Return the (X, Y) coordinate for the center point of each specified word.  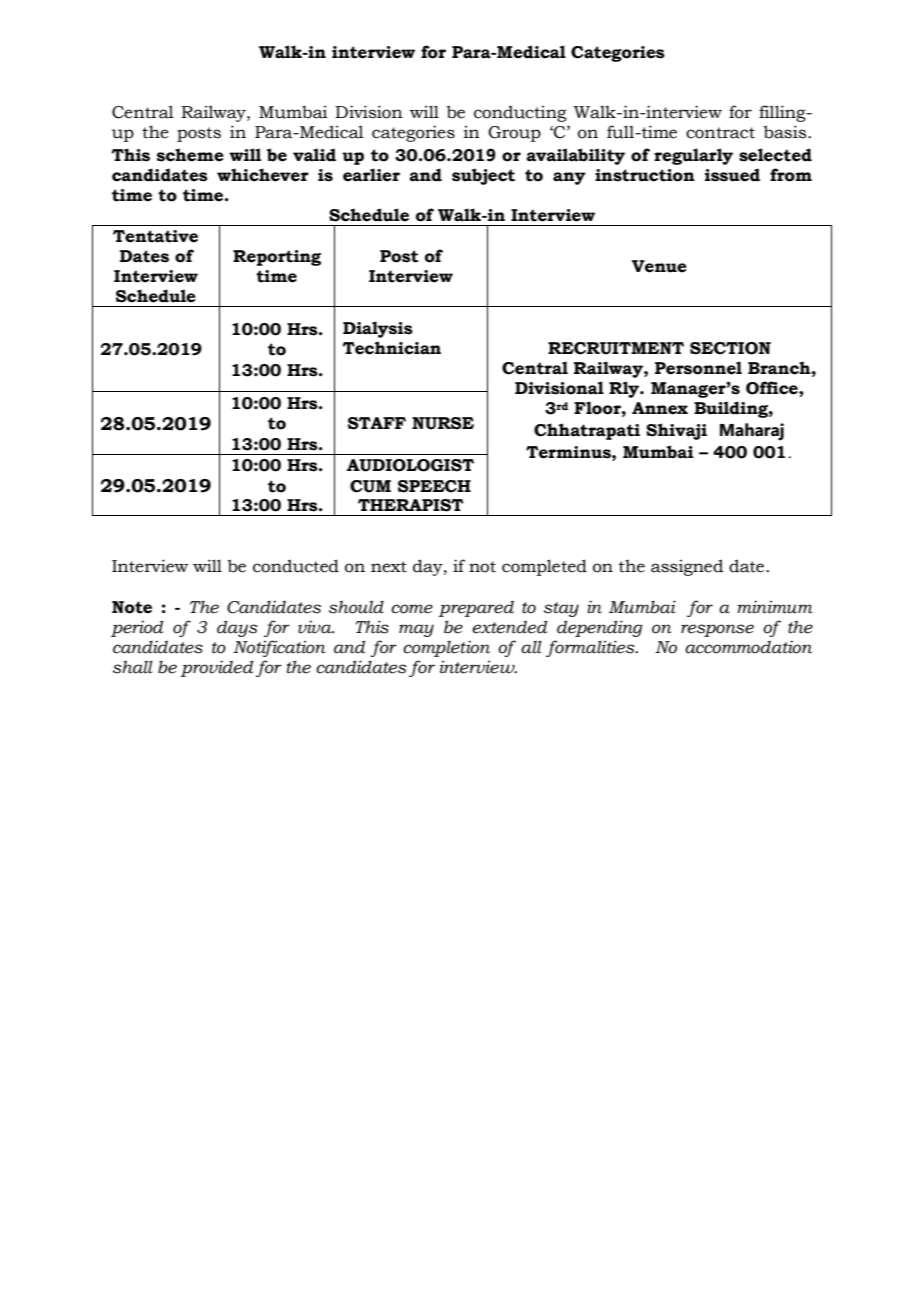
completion (446, 648)
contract (720, 133)
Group (514, 134)
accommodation (748, 647)
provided (216, 668)
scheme (190, 155)
